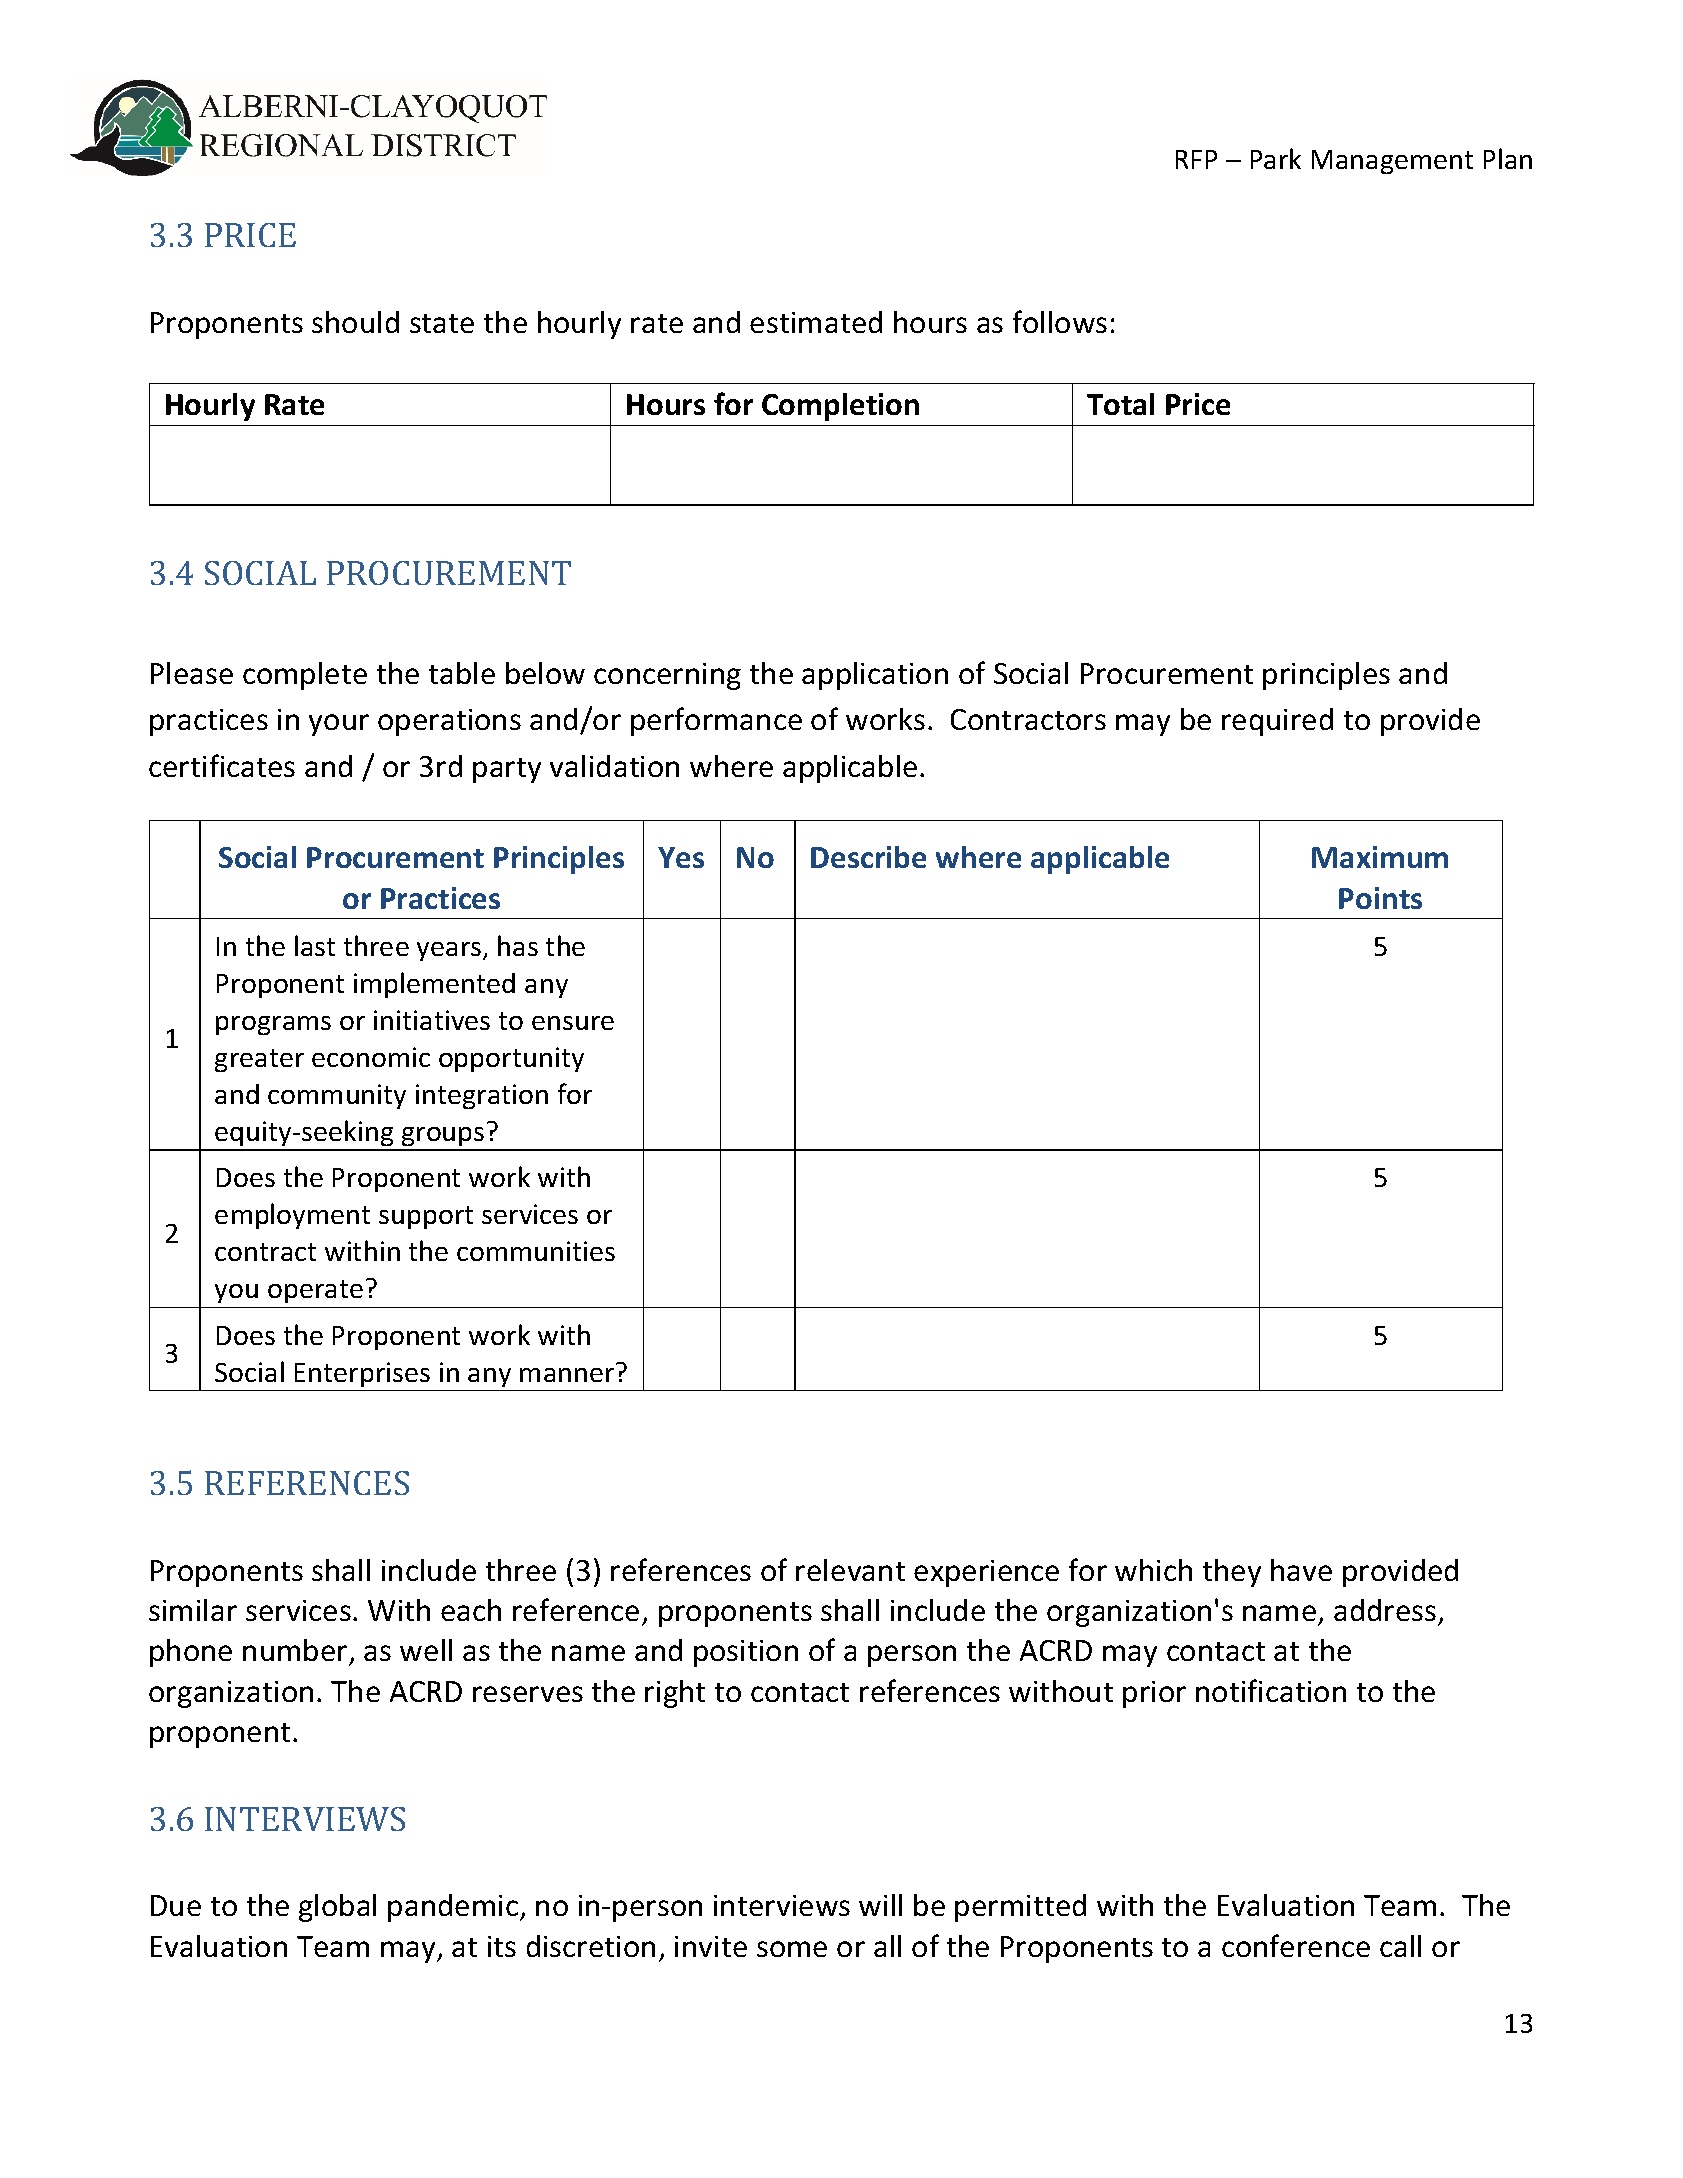  What do you see at coordinates (1392, 162) in the screenshot?
I see `Management` at bounding box center [1392, 162].
